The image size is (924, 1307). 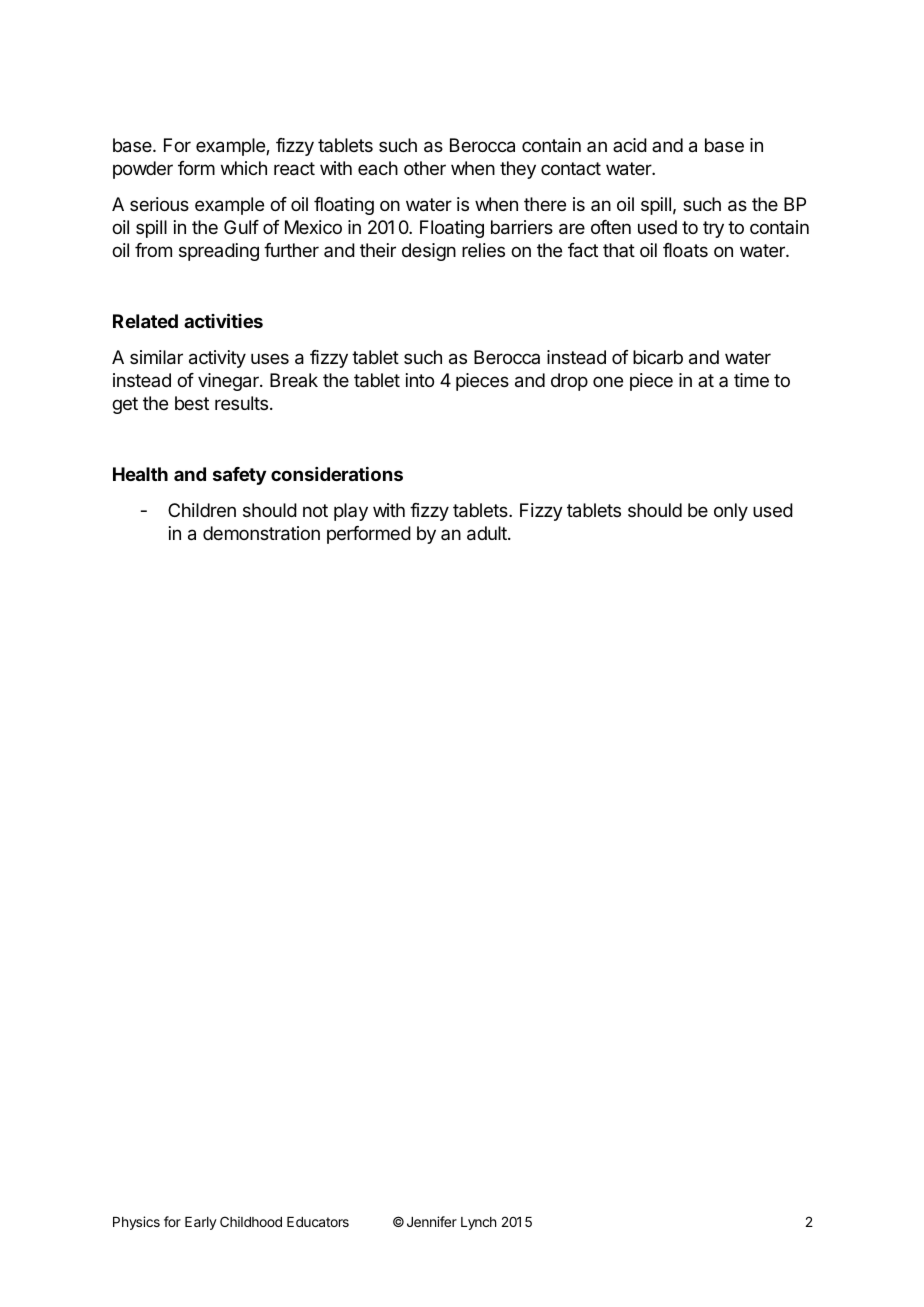 I want to click on Early, so click(x=201, y=1223).
